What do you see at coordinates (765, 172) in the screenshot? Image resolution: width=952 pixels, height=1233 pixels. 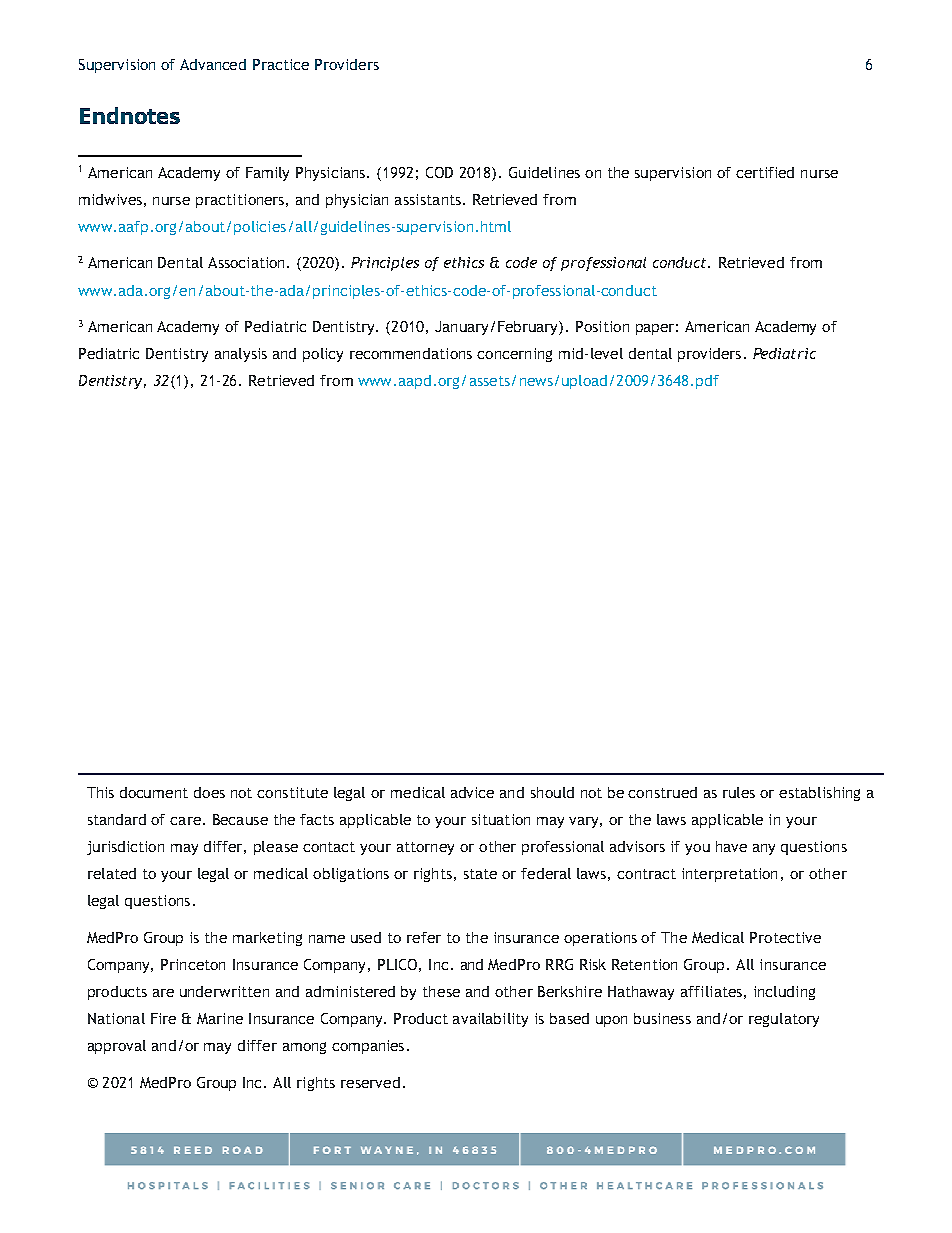 I see `certified` at bounding box center [765, 172].
